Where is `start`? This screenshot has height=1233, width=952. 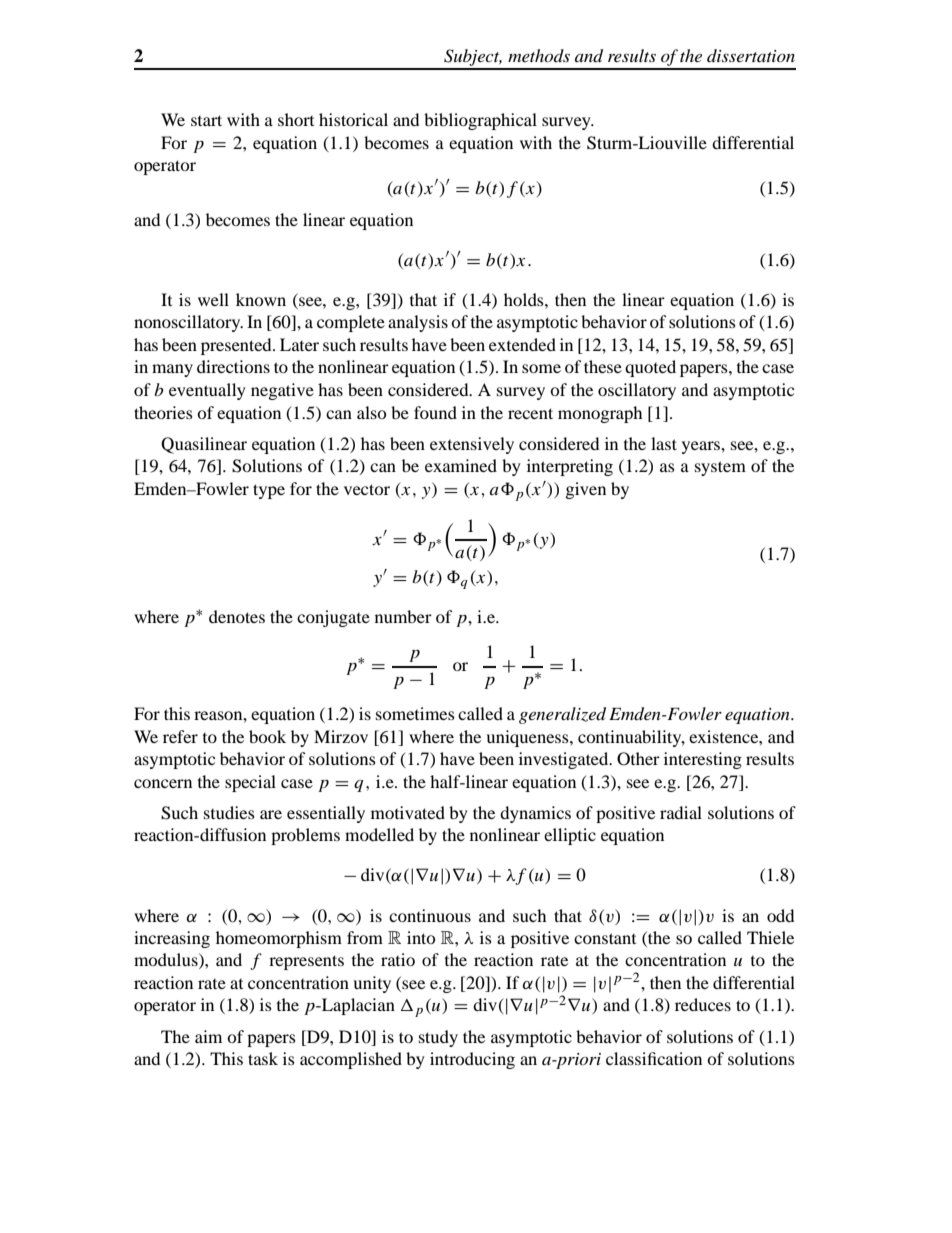 start is located at coordinates (206, 120).
